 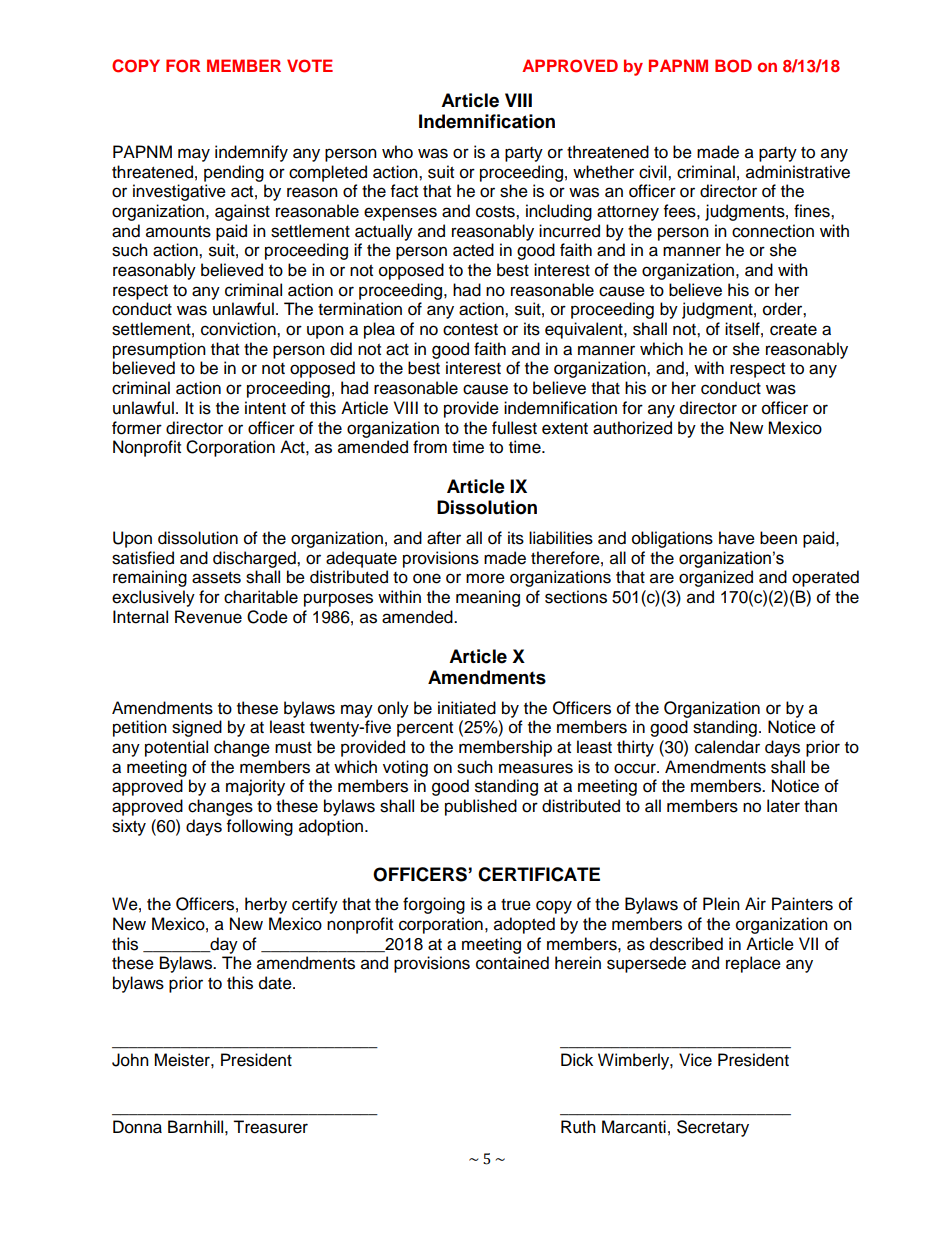 What do you see at coordinates (397, 152) in the page?
I see `who` at bounding box center [397, 152].
